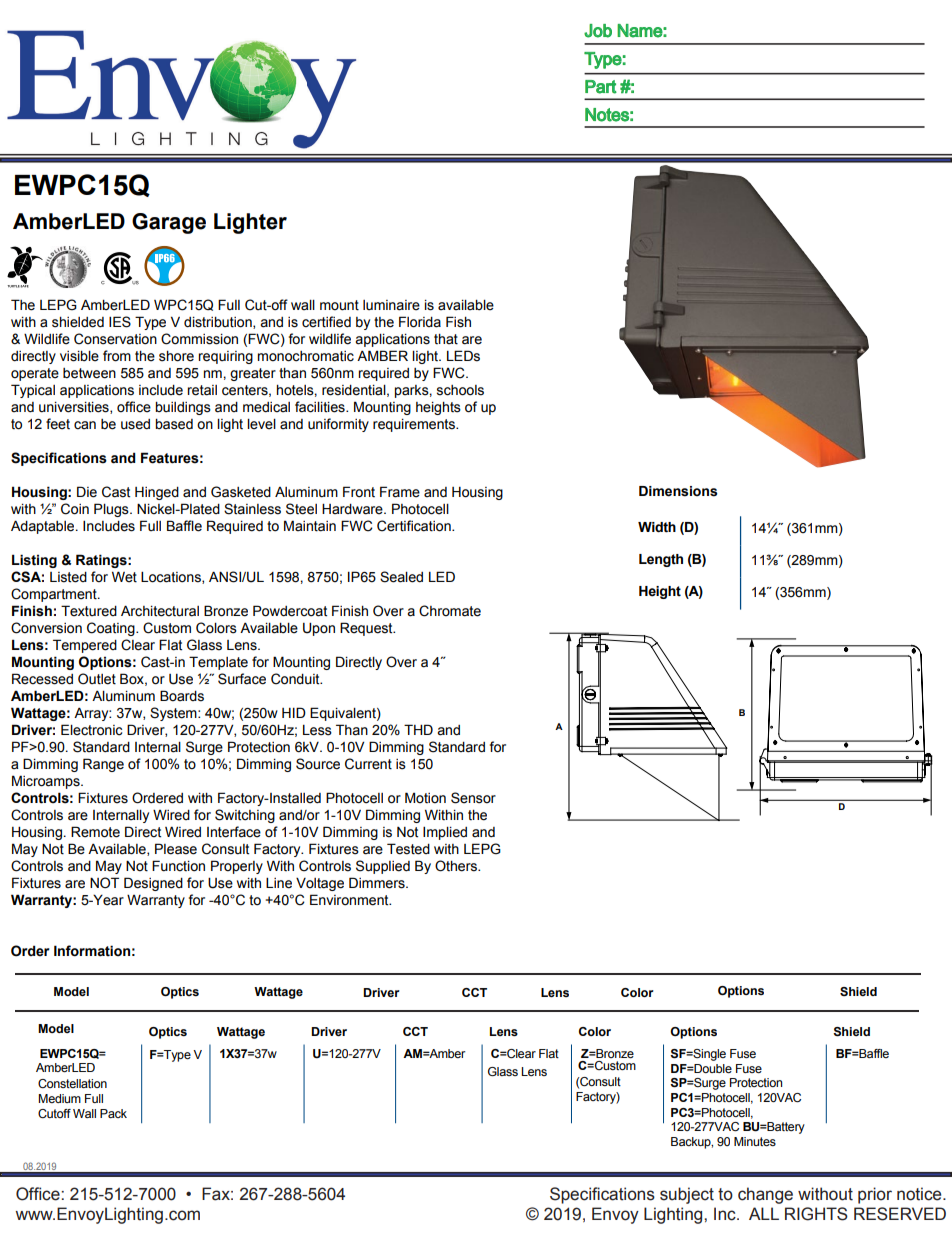 The width and height of the screenshot is (952, 1233). I want to click on subject, so click(687, 1195).
